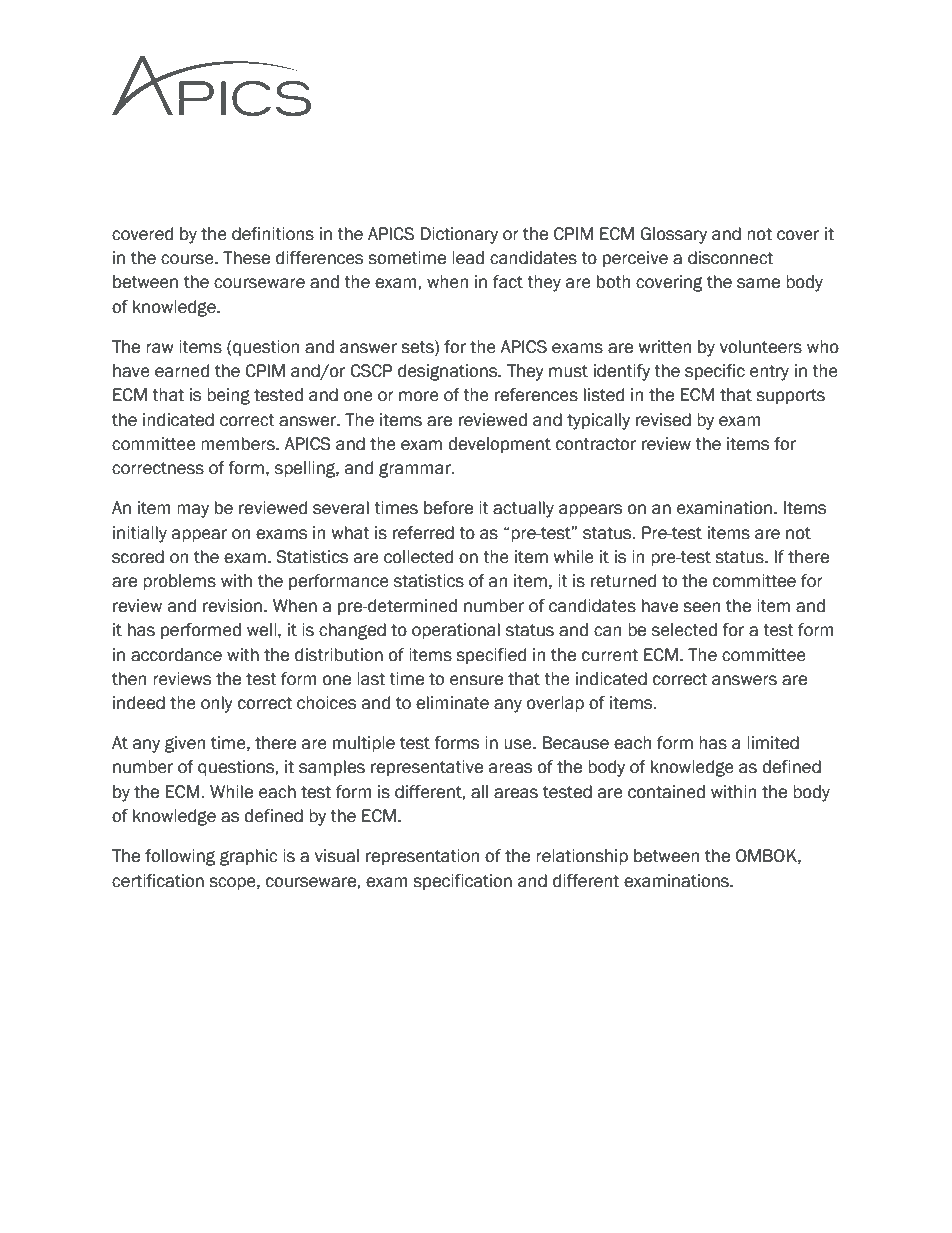 The width and height of the page is (952, 1233). What do you see at coordinates (180, 857) in the page?
I see `following` at bounding box center [180, 857].
